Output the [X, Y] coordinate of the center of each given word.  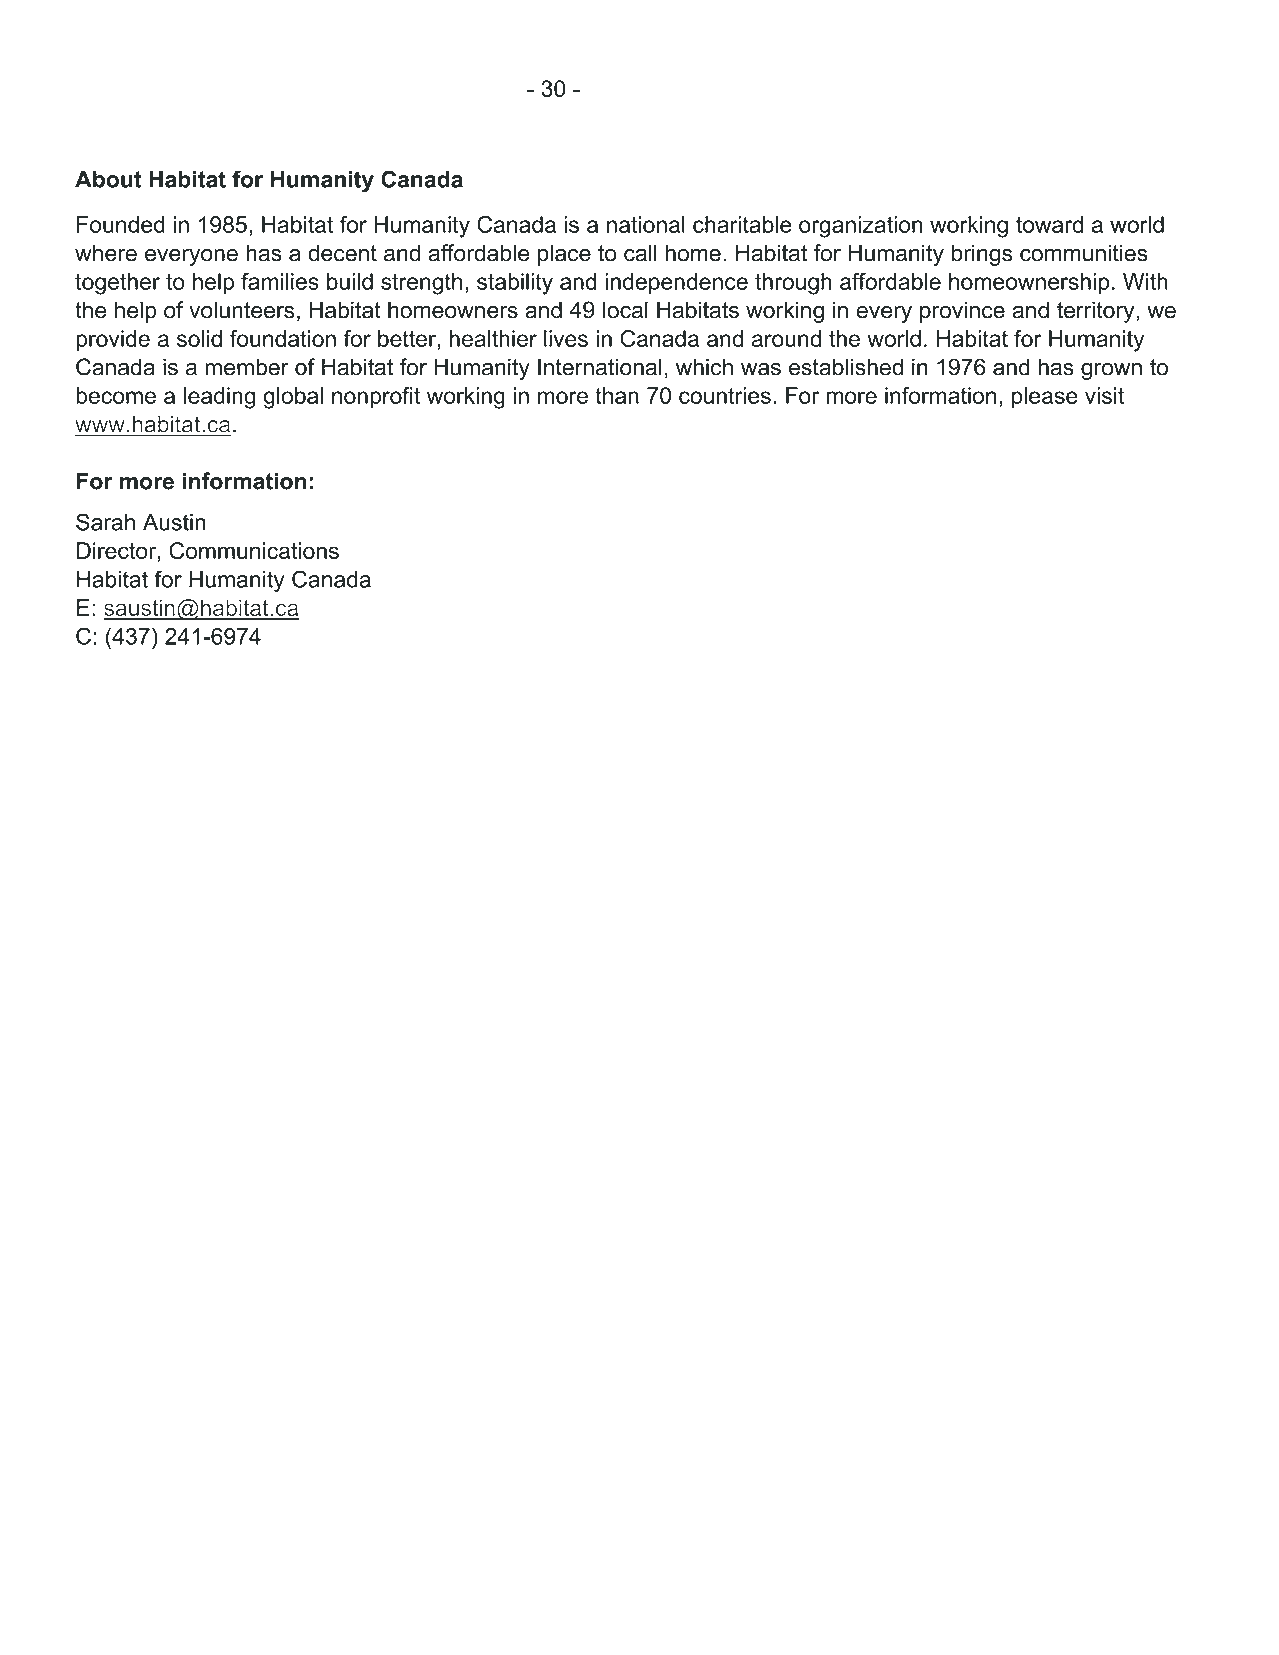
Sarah [105, 522]
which [704, 367]
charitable [742, 224]
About [108, 179]
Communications [254, 550]
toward [1049, 224]
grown [1111, 371]
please [1045, 398]
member [247, 367]
